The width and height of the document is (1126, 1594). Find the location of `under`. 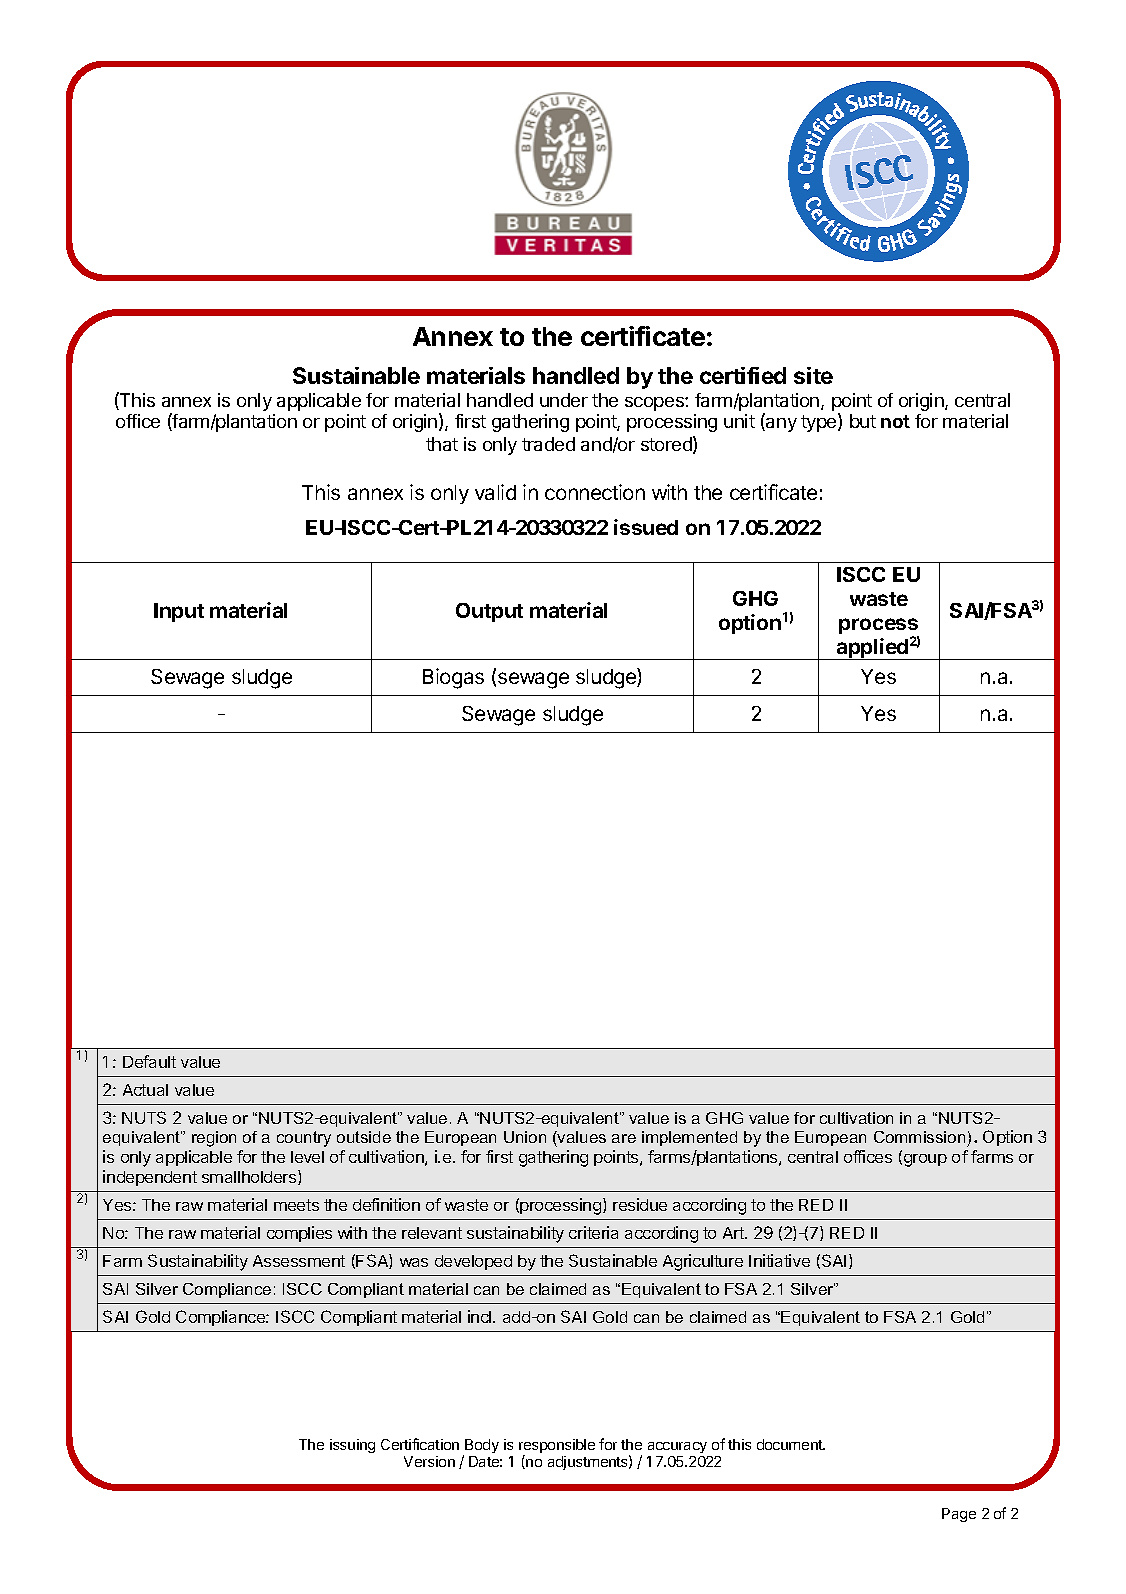

under is located at coordinates (564, 400).
